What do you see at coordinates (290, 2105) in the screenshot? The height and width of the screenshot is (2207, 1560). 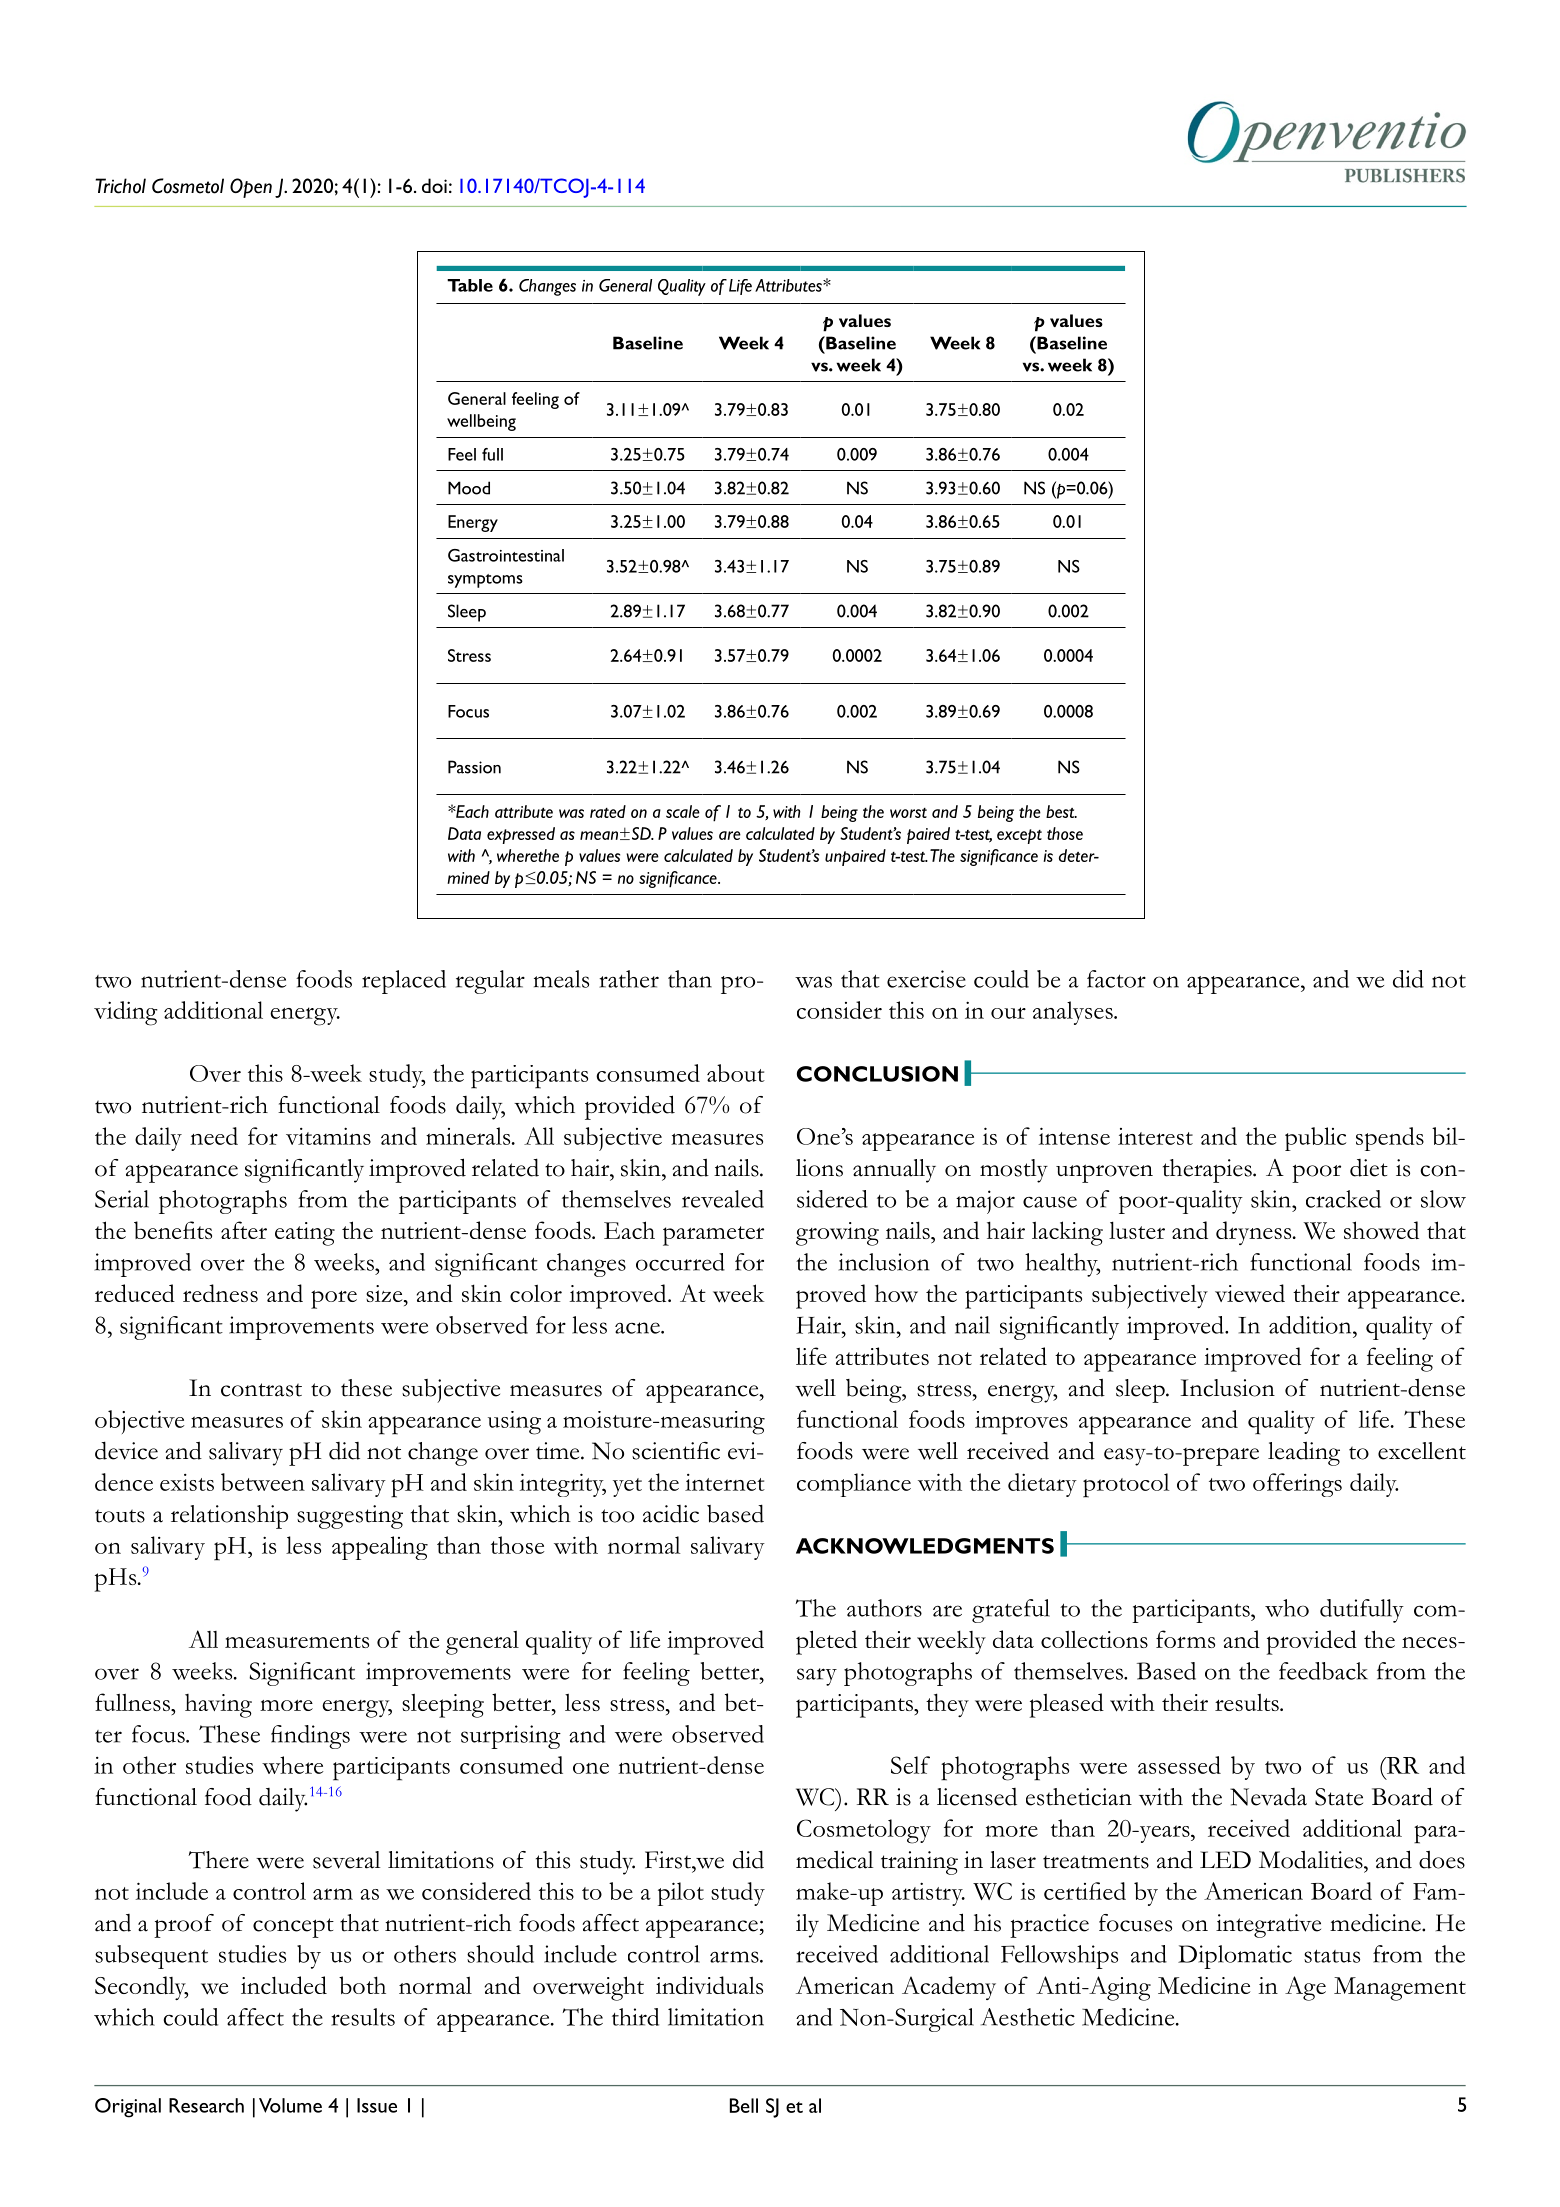 I see `Volume` at bounding box center [290, 2105].
